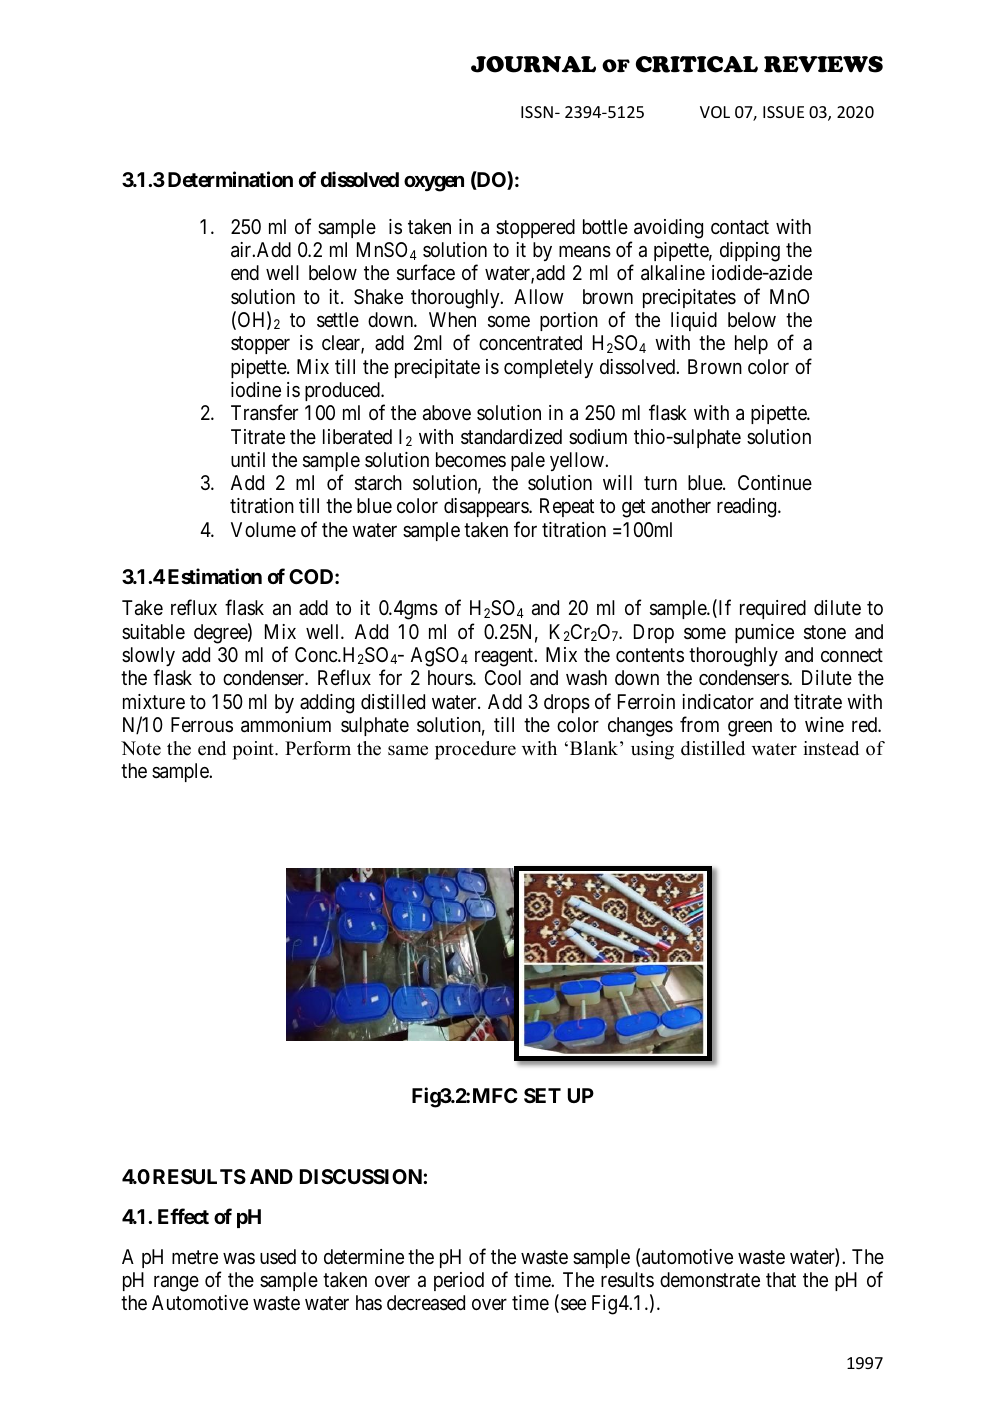 The height and width of the page is (1421, 1005). I want to click on period, so click(459, 1281).
